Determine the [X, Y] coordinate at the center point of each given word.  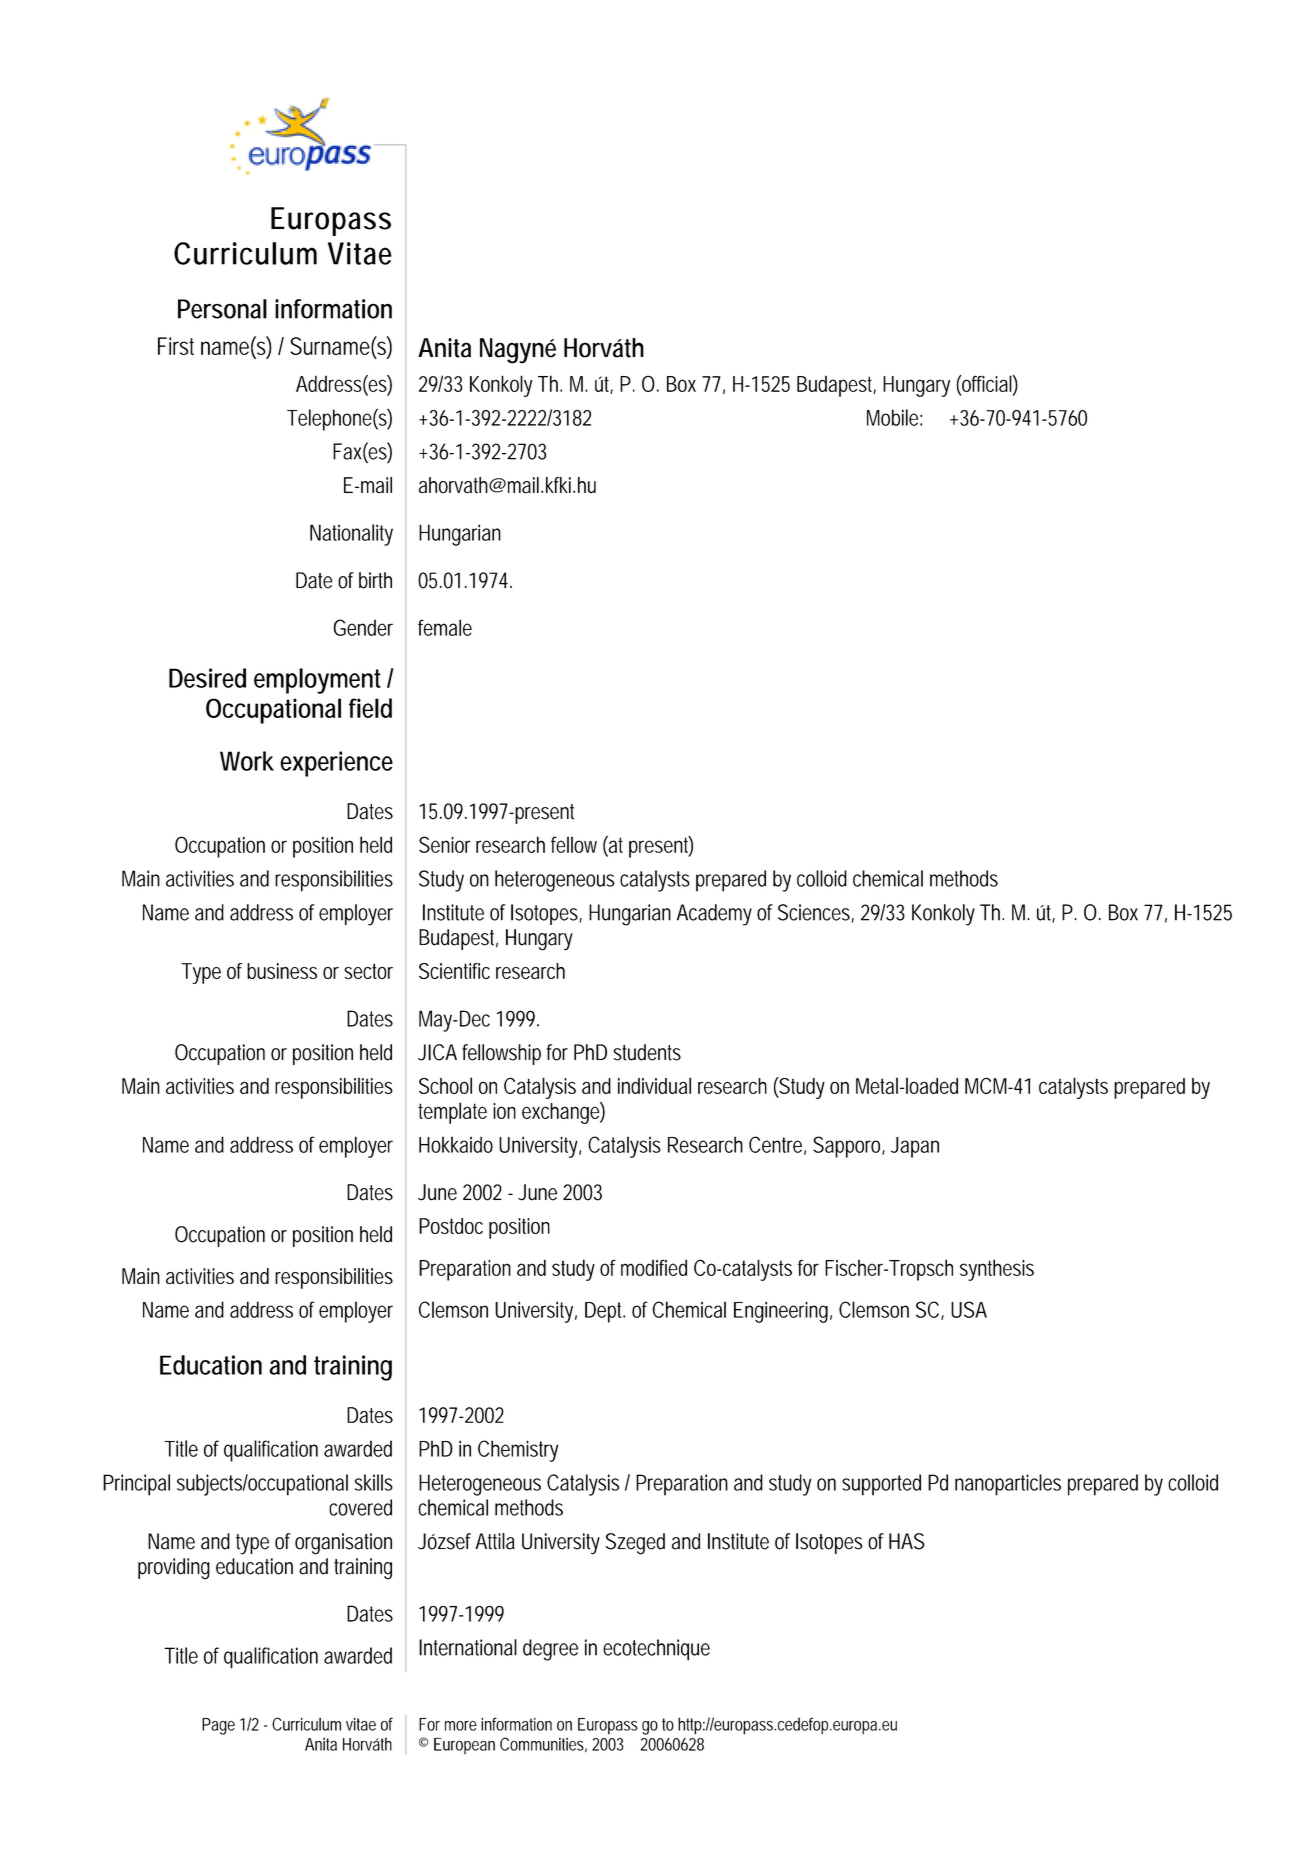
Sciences [816, 913]
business [282, 971]
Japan [915, 1147]
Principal [136, 1485]
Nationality [351, 535]
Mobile [894, 417]
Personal [222, 309]
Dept [605, 1312]
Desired [207, 678]
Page [218, 1726]
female [445, 627]
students [647, 1052]
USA [969, 1309]
